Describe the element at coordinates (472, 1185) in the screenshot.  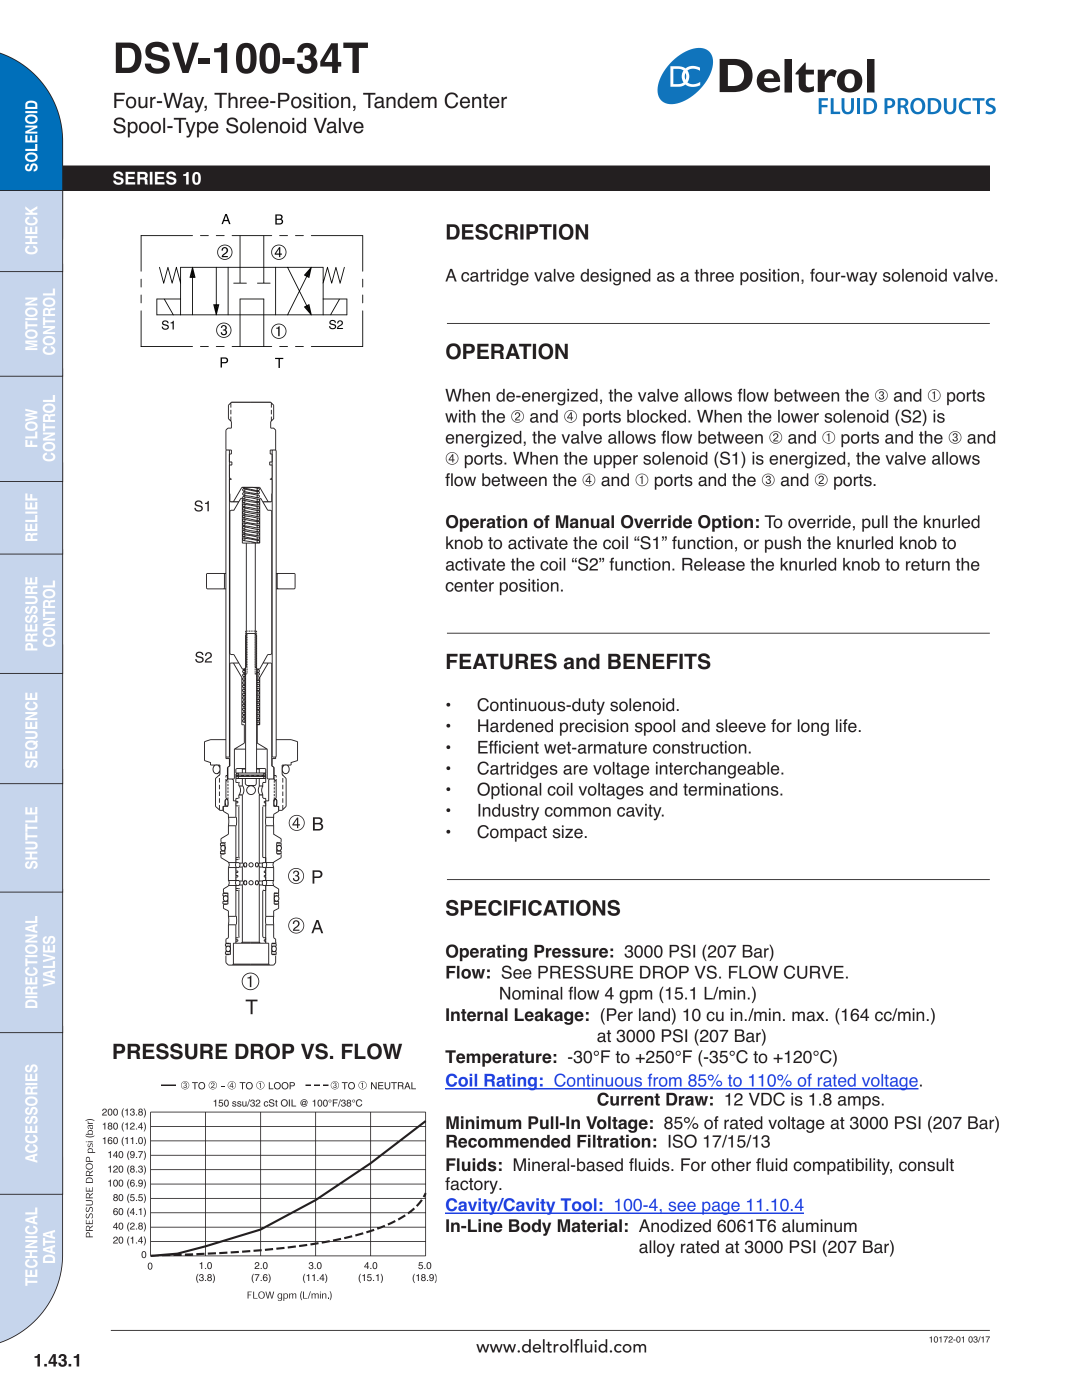
I see `factory` at that location.
